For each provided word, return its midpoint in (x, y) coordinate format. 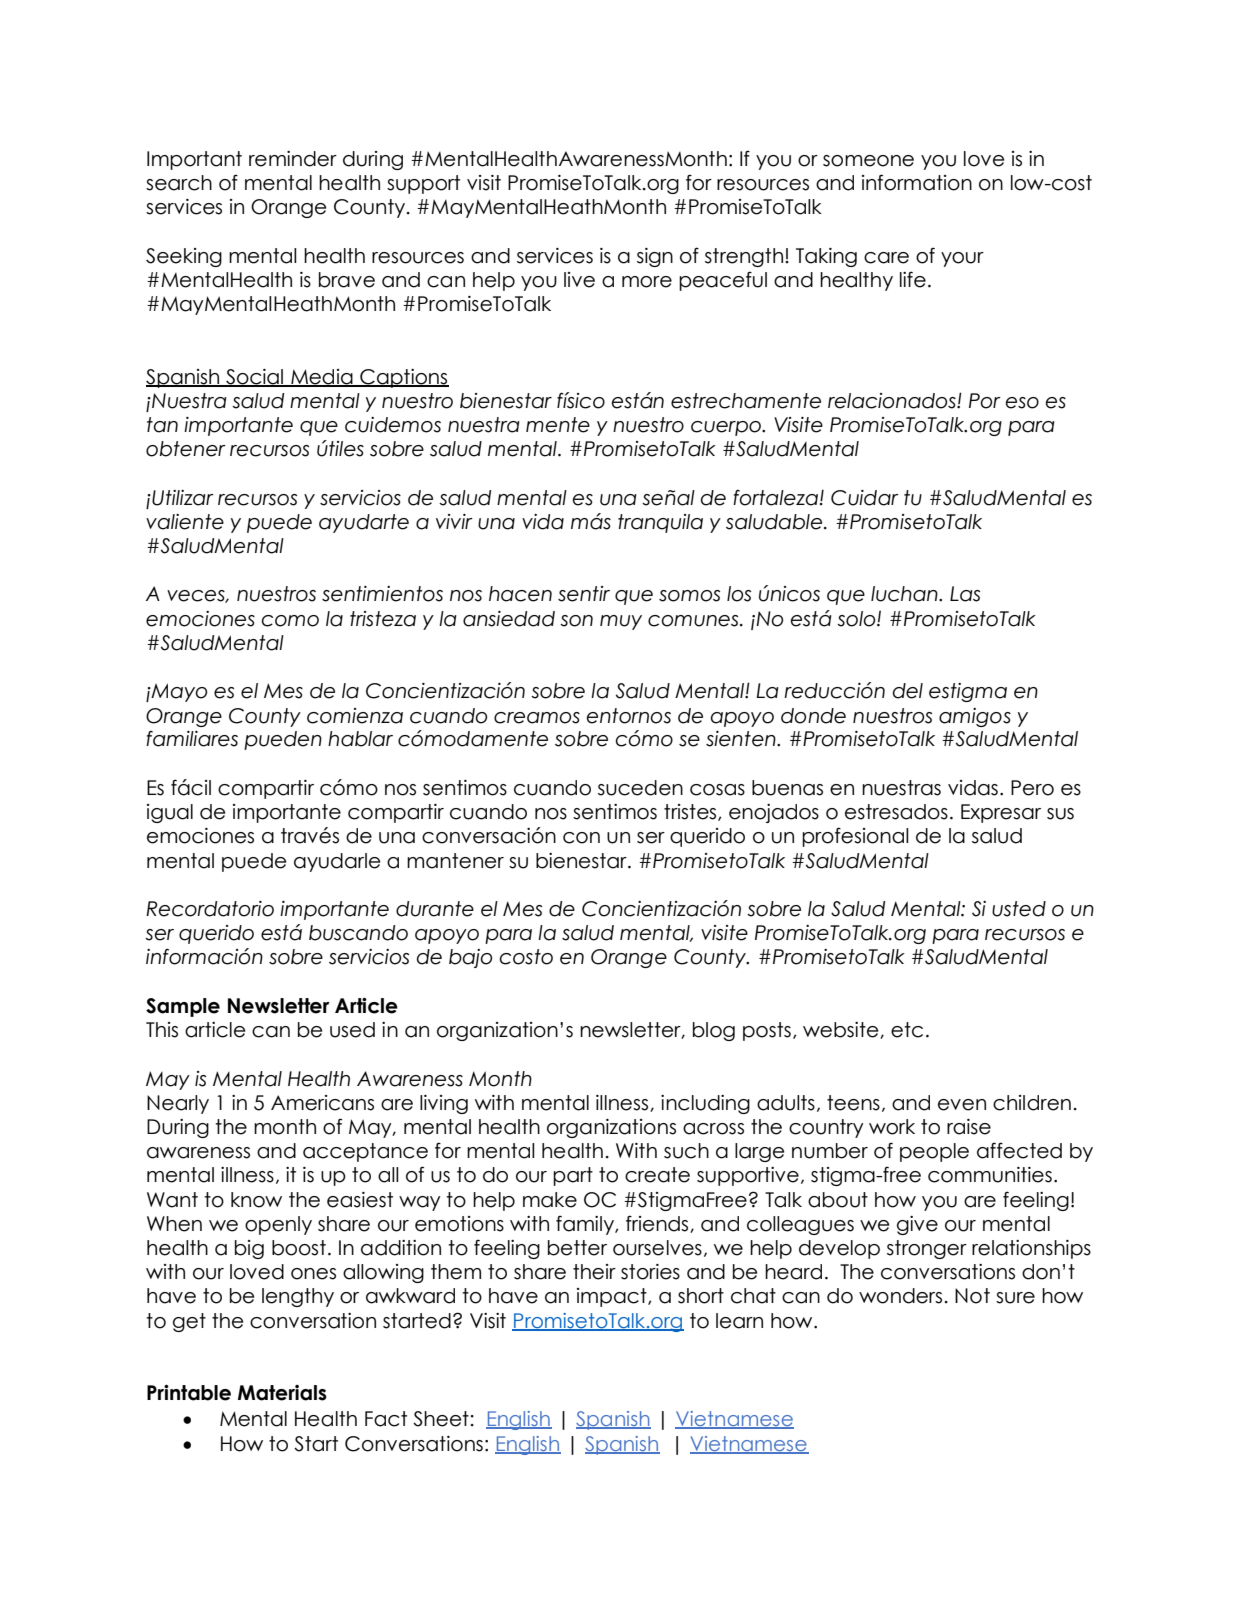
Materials (282, 1393)
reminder (293, 159)
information (917, 182)
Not (972, 1296)
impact (613, 1297)
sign (655, 257)
